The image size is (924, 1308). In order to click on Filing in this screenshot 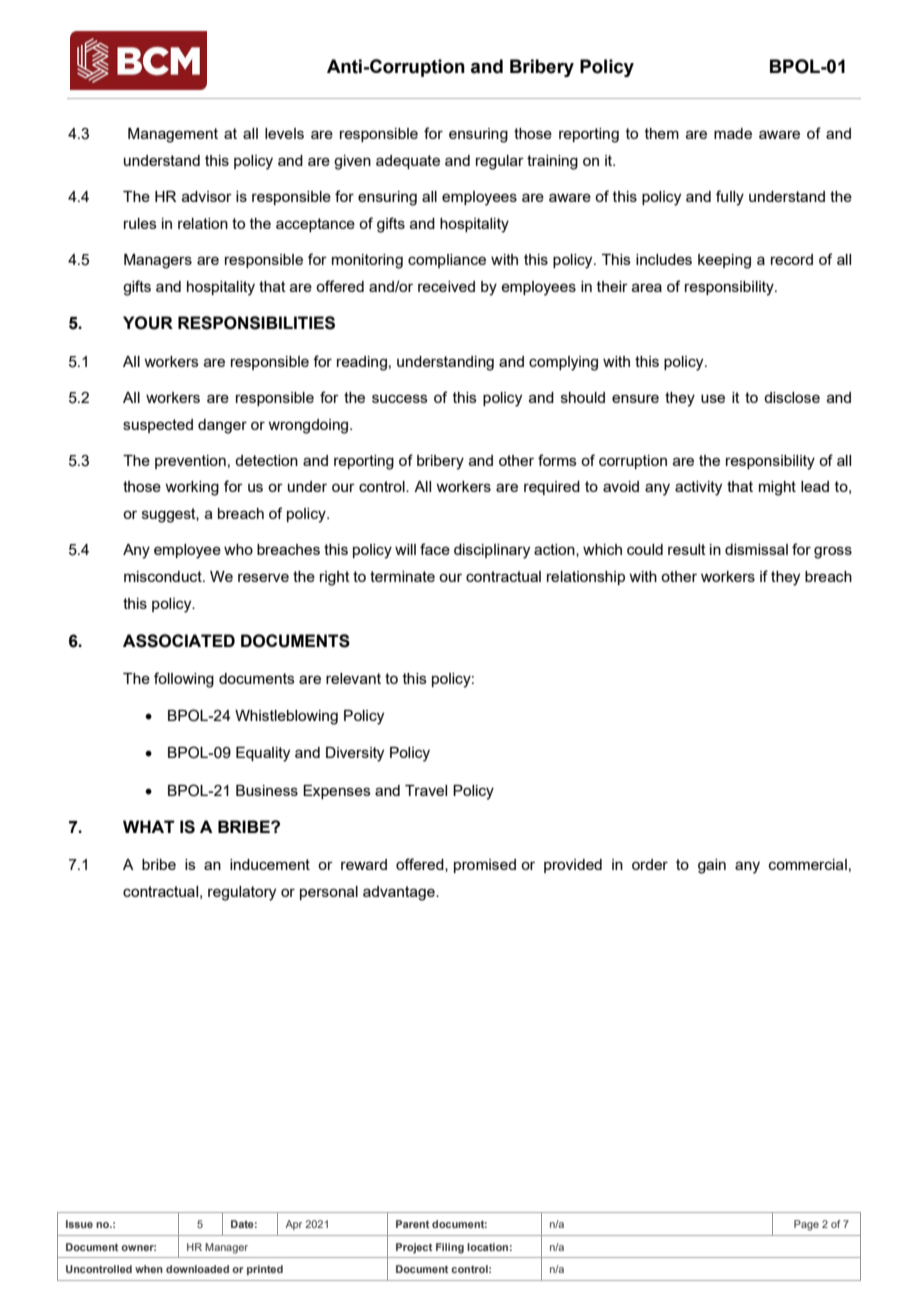, I will do `click(450, 1248)`.
